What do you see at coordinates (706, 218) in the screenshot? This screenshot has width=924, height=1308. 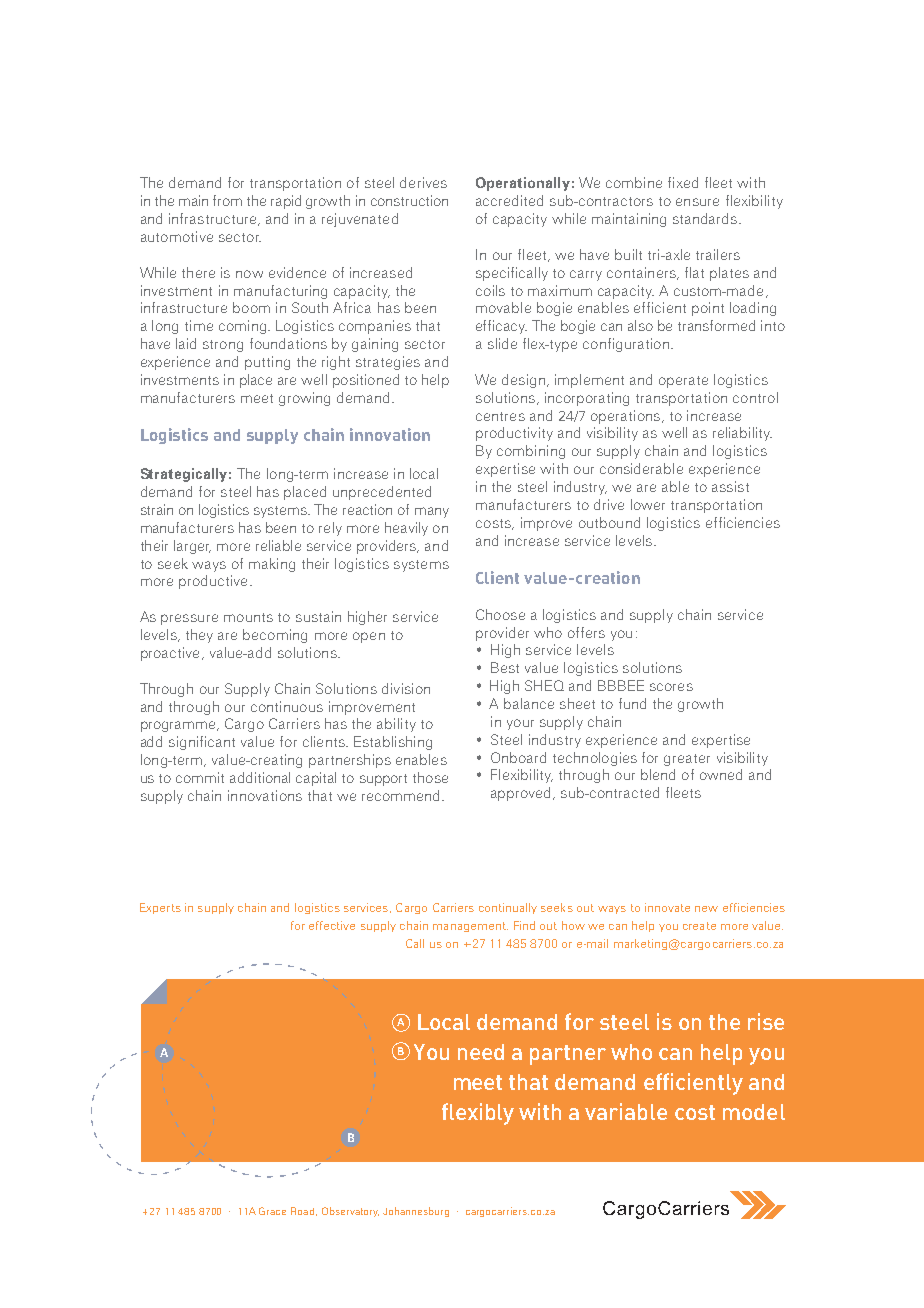 I see `standards` at bounding box center [706, 218].
